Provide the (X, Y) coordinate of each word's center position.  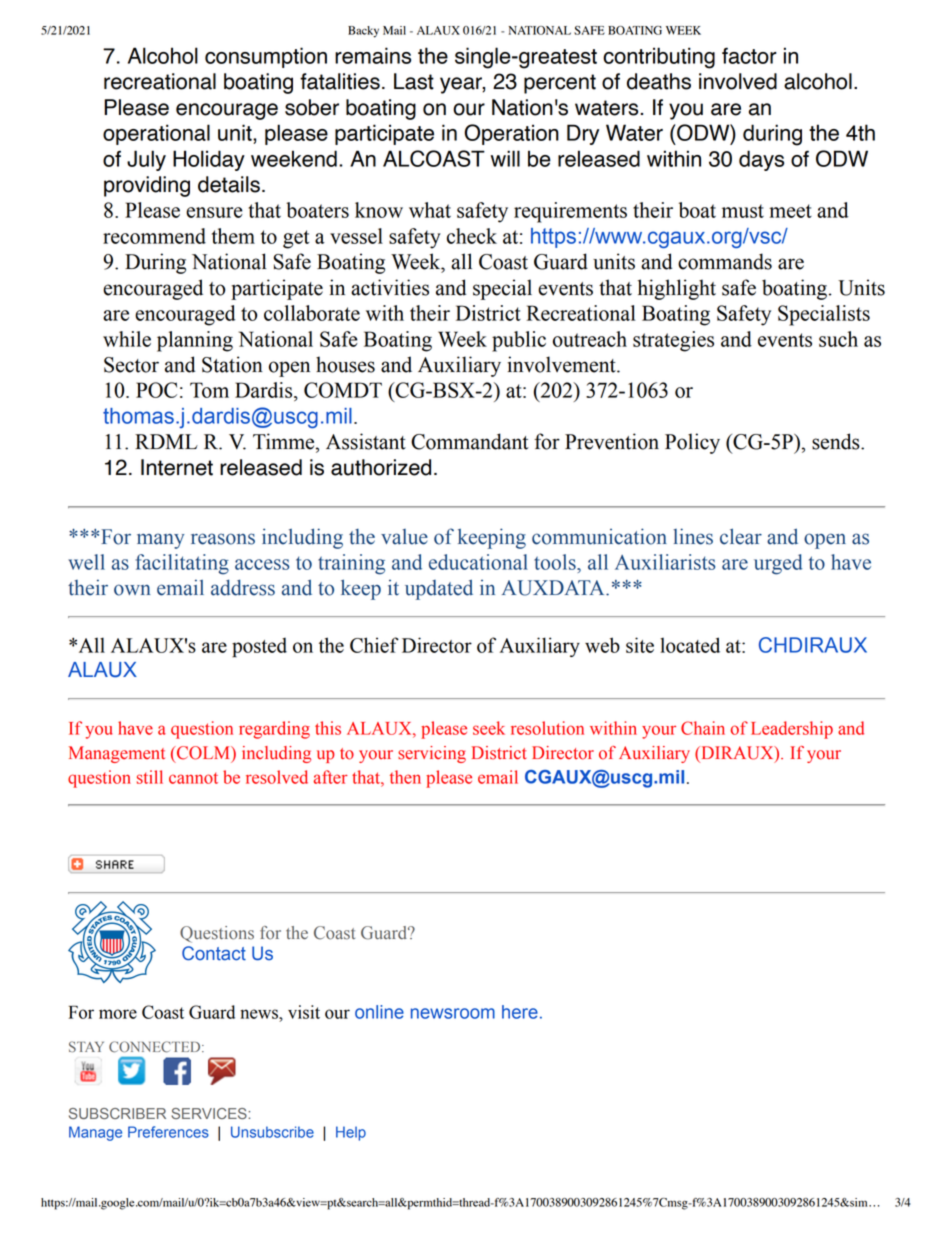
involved (738, 81)
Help (351, 1133)
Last (414, 81)
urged (778, 564)
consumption (266, 57)
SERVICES (210, 1113)
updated (439, 589)
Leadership (792, 730)
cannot (193, 778)
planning (195, 341)
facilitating (182, 564)
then (405, 777)
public (519, 341)
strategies (673, 341)
